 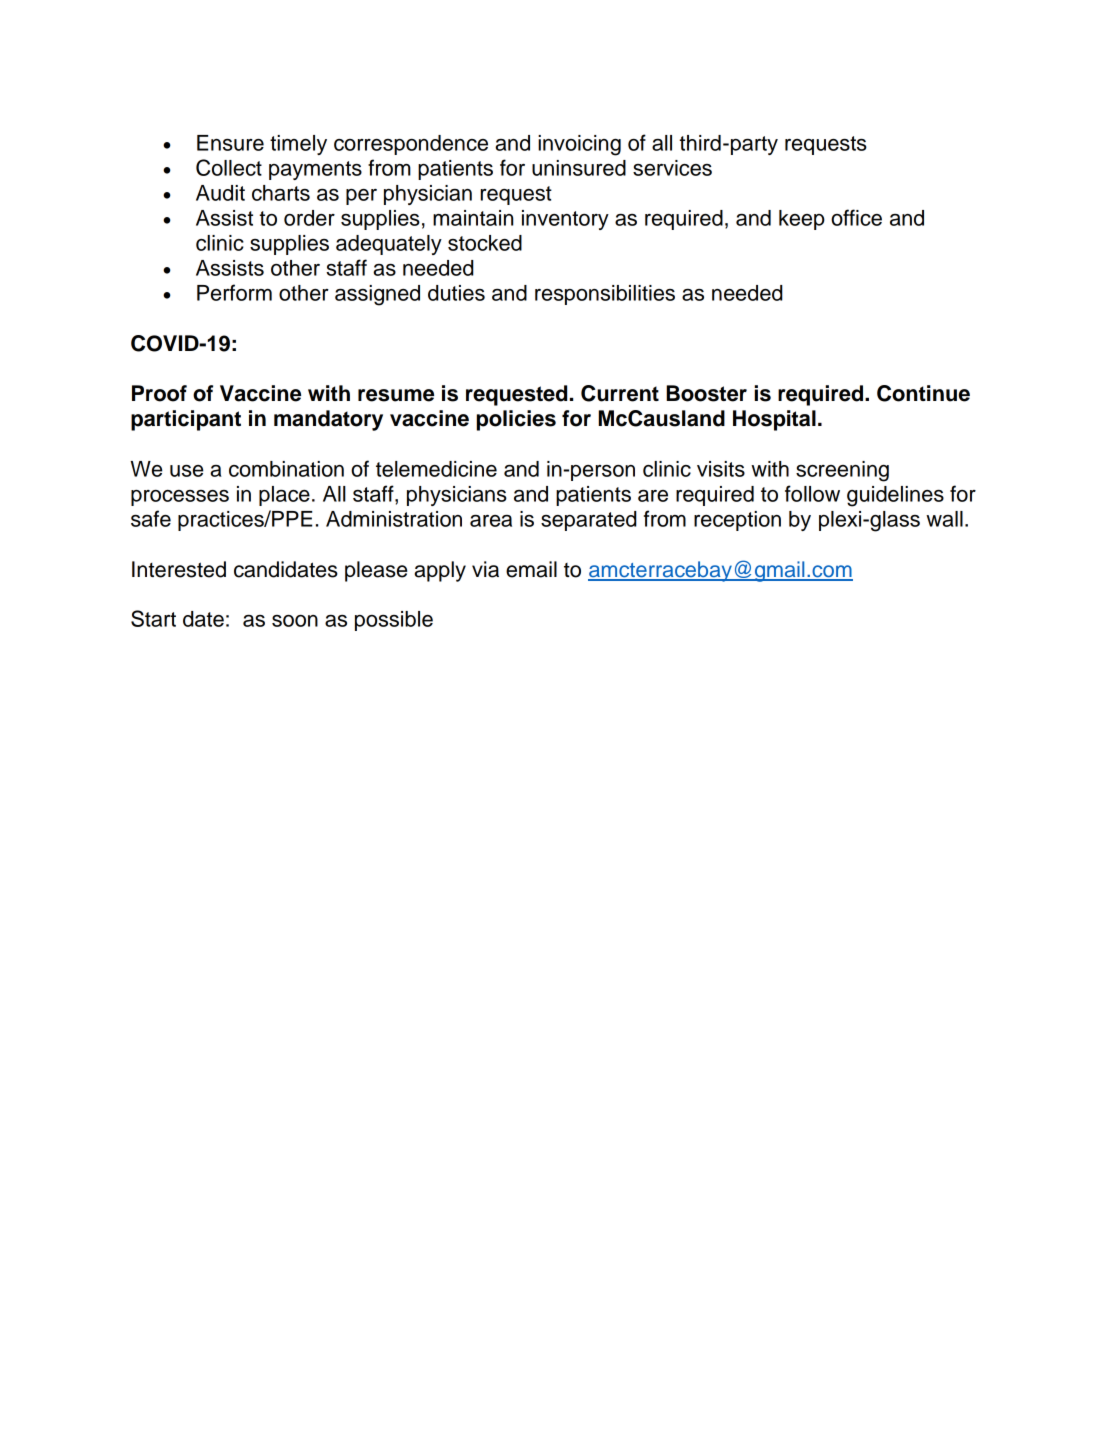 I want to click on guidelines, so click(x=895, y=496).
